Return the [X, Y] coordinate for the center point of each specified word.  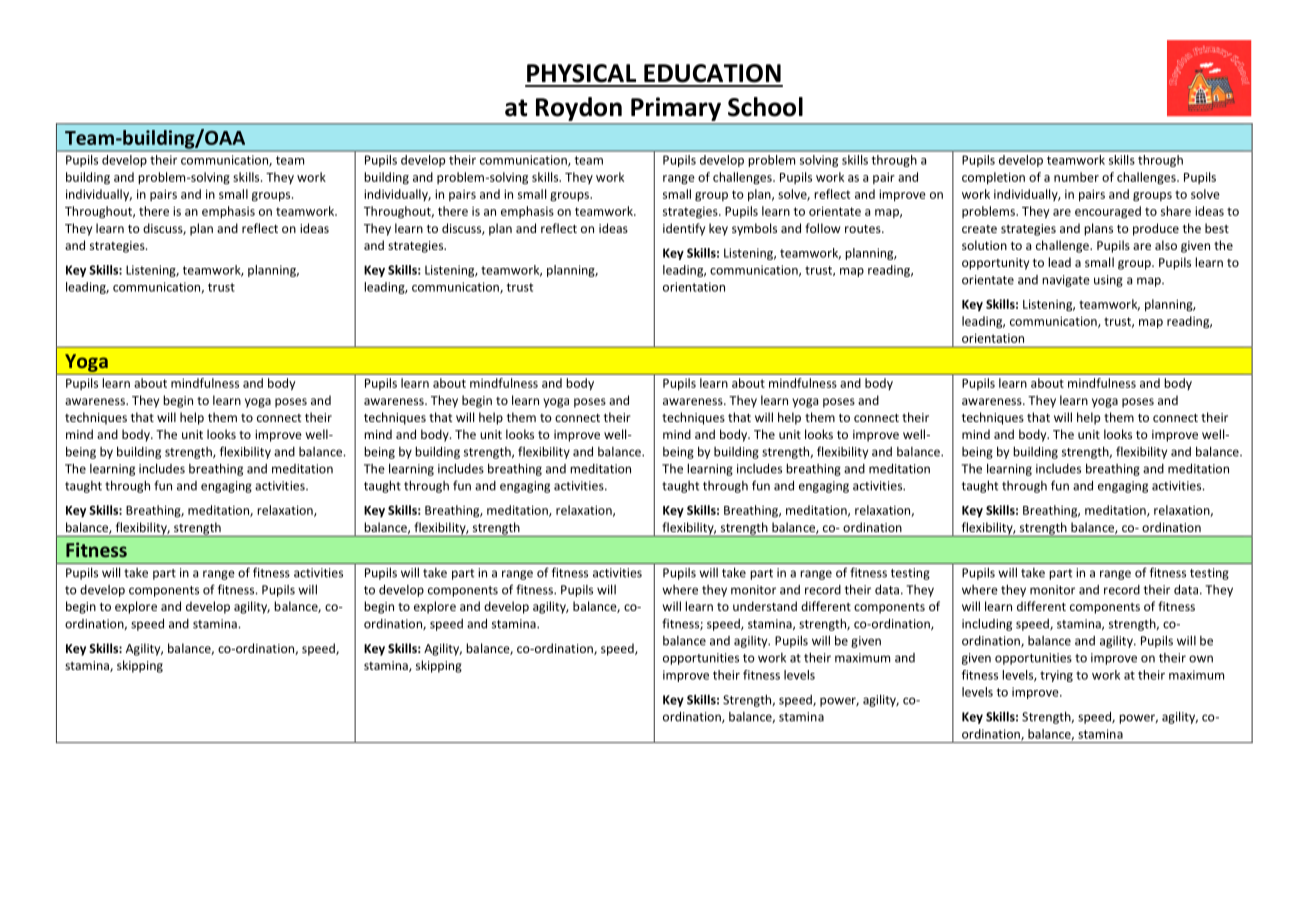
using [1108, 281]
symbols [754, 229]
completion [993, 178]
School [765, 107]
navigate [1066, 281]
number [1076, 177]
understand [765, 606]
